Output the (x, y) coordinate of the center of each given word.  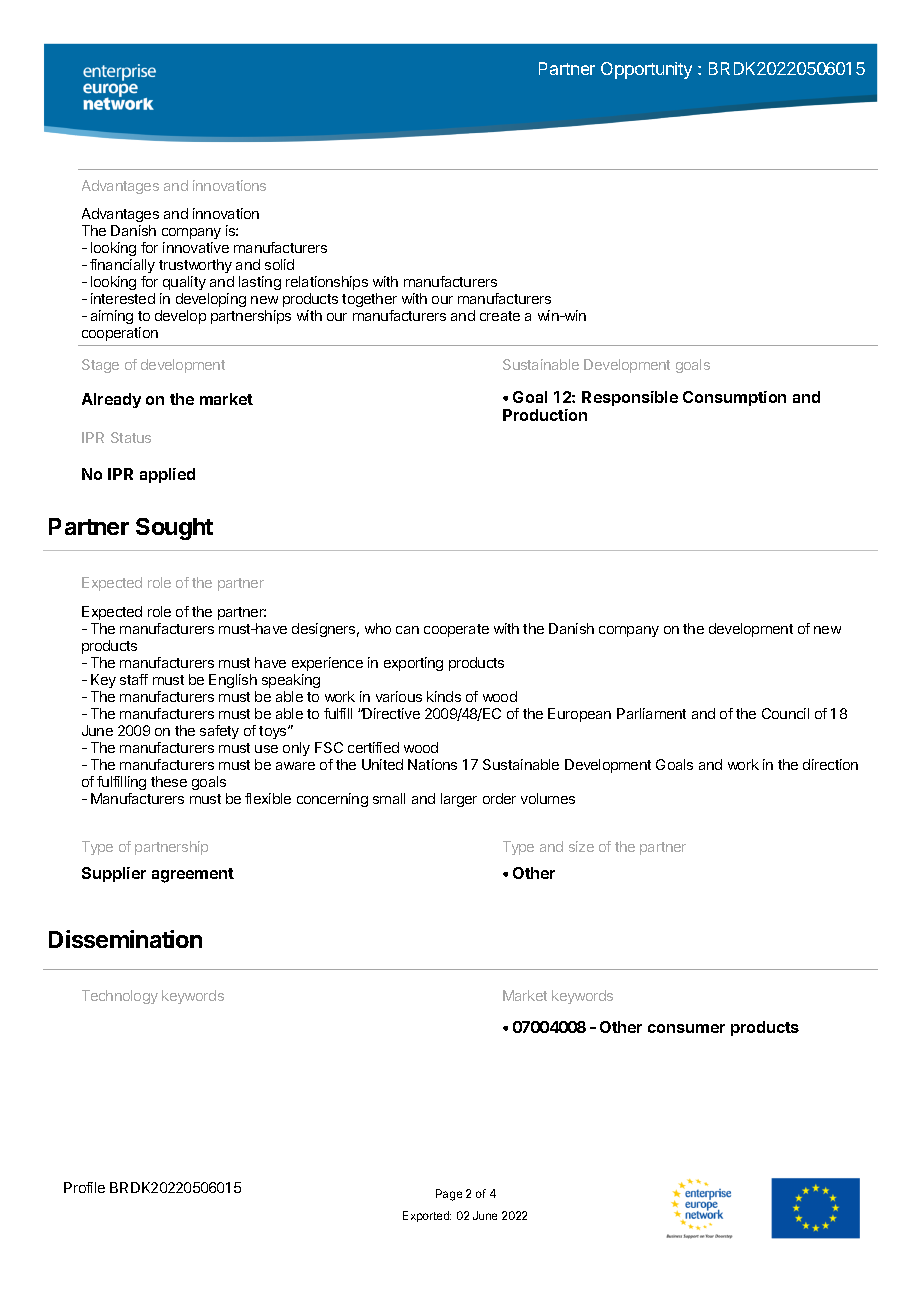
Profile (84, 1187)
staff (134, 679)
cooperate (456, 630)
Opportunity (646, 70)
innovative (196, 247)
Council (785, 713)
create (500, 316)
